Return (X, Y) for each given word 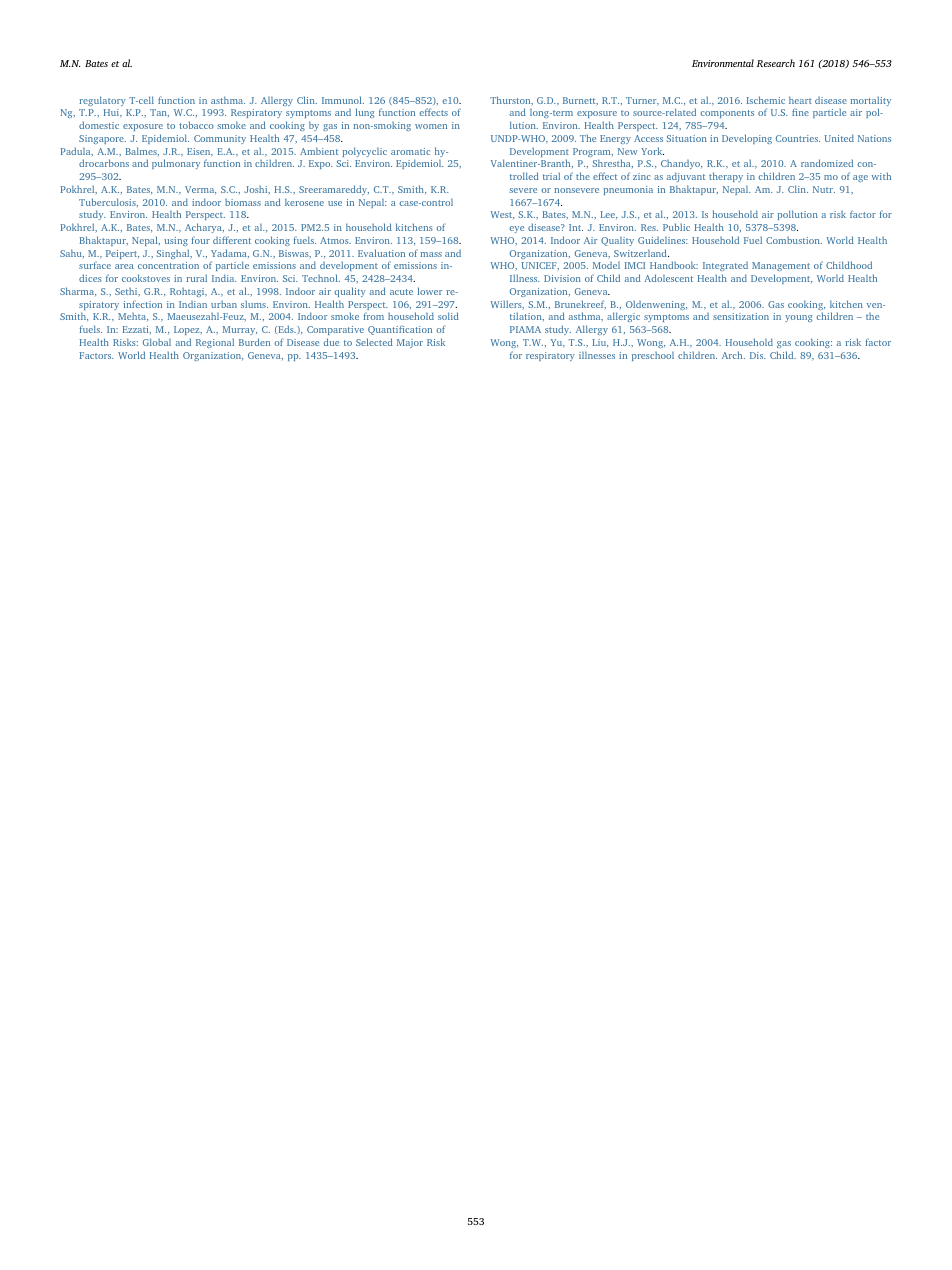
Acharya (204, 228)
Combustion (794, 240)
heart (800, 100)
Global (157, 342)
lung (365, 113)
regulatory (102, 101)
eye (516, 229)
